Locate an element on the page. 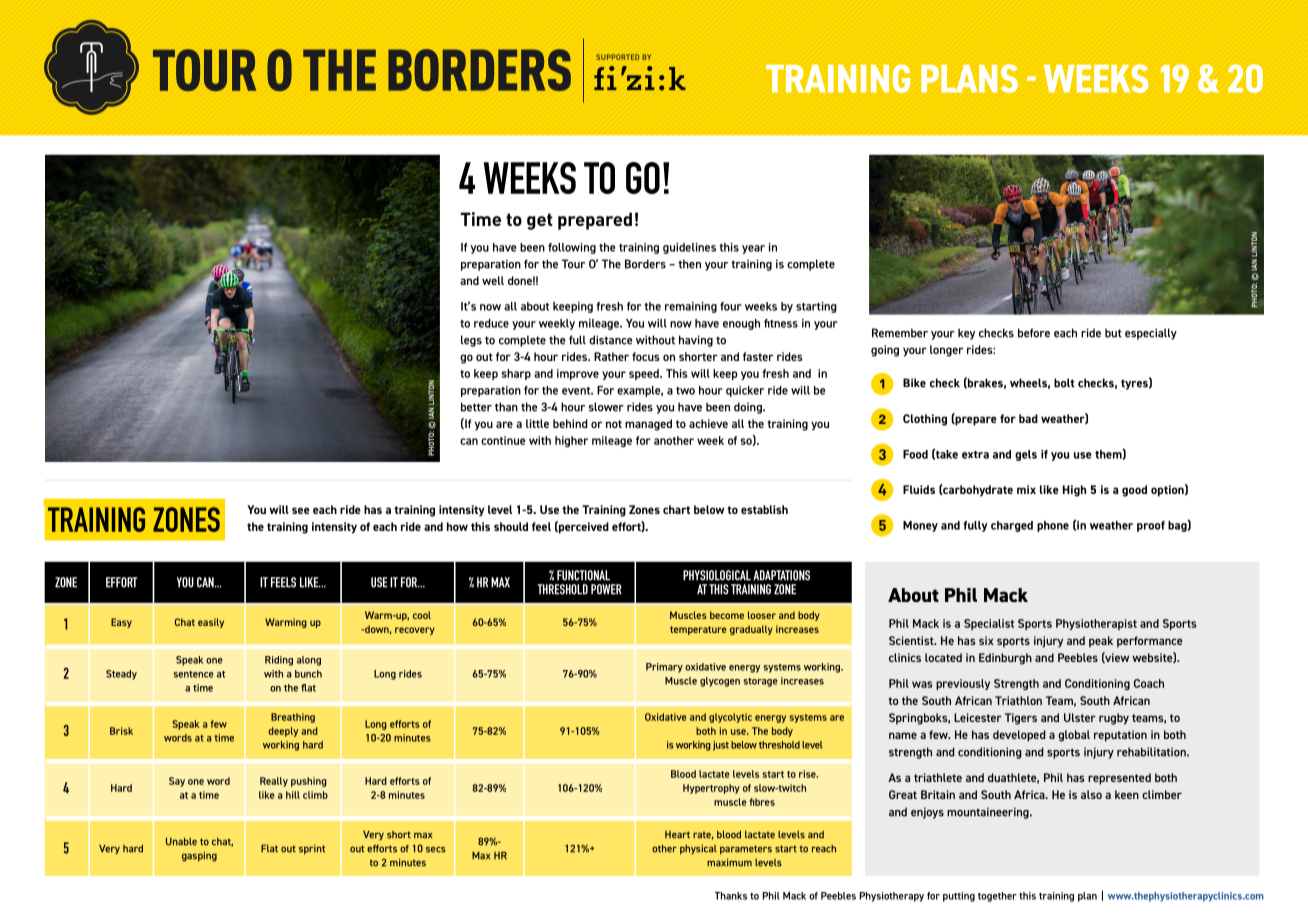 Image resolution: width=1308 pixels, height=924 pixels. Tigers is located at coordinates (1021, 719).
